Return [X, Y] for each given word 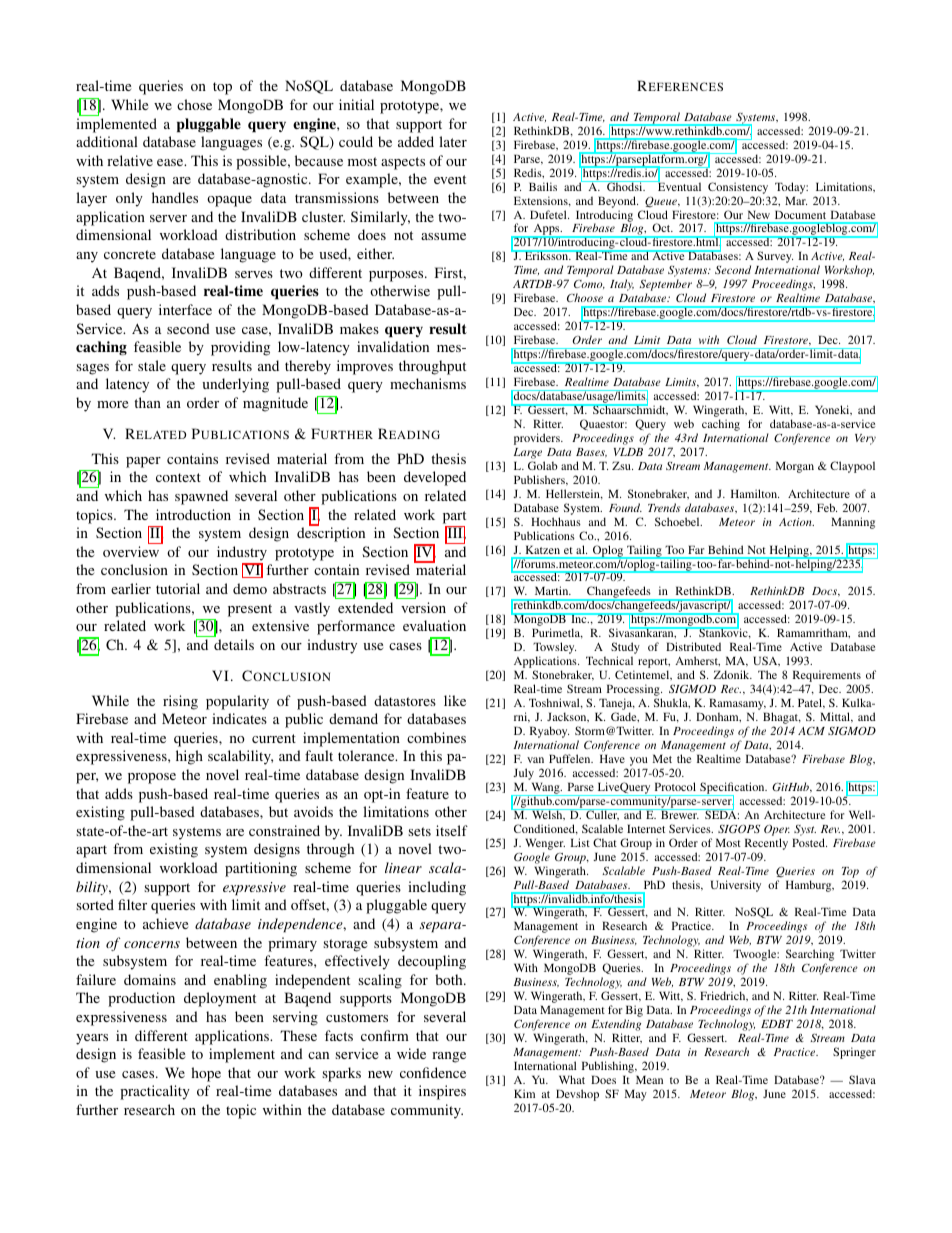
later [453, 141]
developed [435, 478]
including [437, 888]
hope [206, 1074]
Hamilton [755, 493]
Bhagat [782, 719]
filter [132, 904]
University [736, 886]
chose [194, 104]
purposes [397, 276]
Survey [775, 257]
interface [185, 309]
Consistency [738, 188]
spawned [201, 497]
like [455, 700]
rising [180, 702]
